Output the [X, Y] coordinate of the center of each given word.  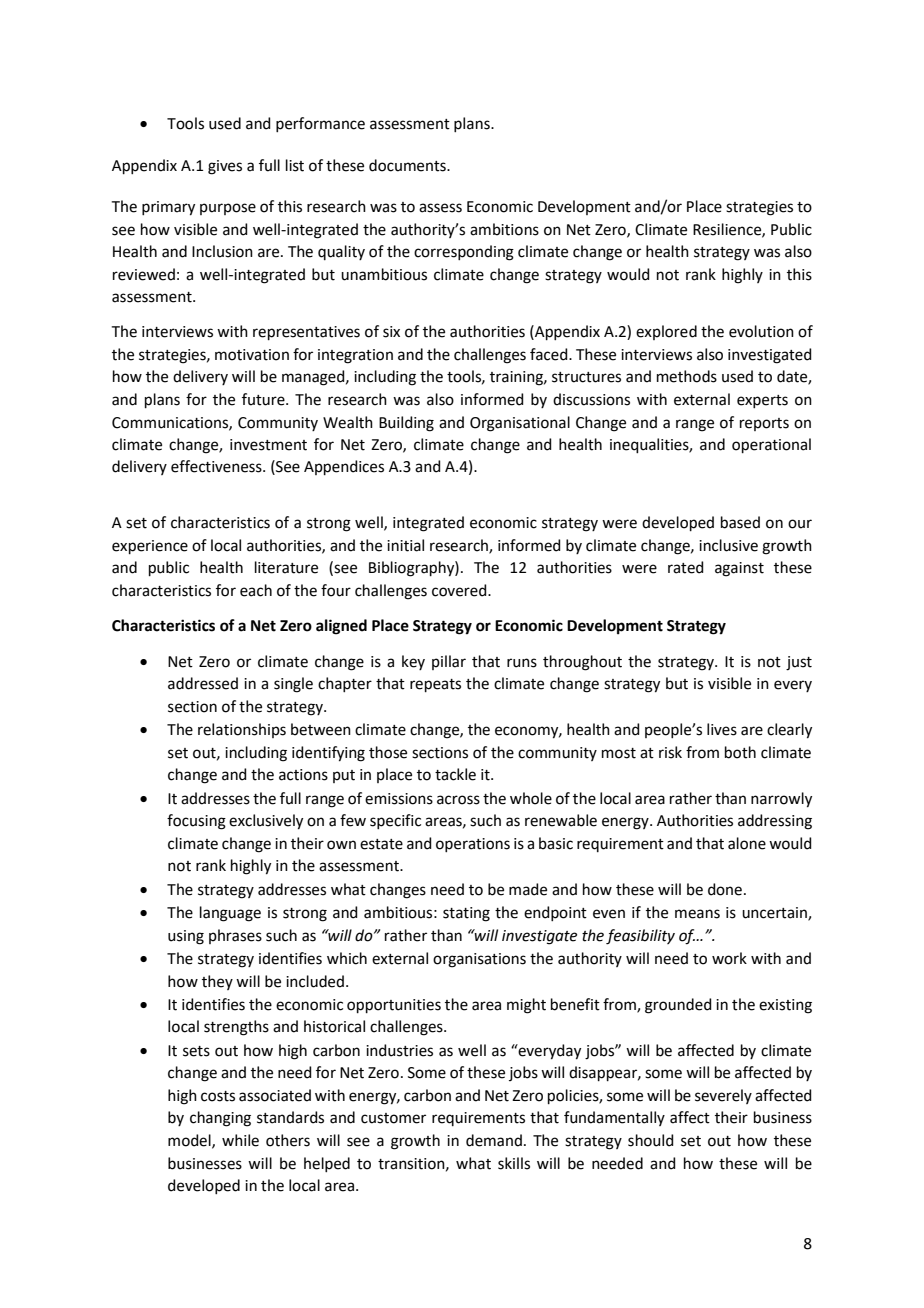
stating [466, 914]
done [725, 889]
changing [220, 1119]
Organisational [520, 424]
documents [408, 165]
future [264, 399]
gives [225, 167]
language [230, 914]
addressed [203, 683]
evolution [761, 331]
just [799, 663]
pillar [449, 662]
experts [762, 401]
